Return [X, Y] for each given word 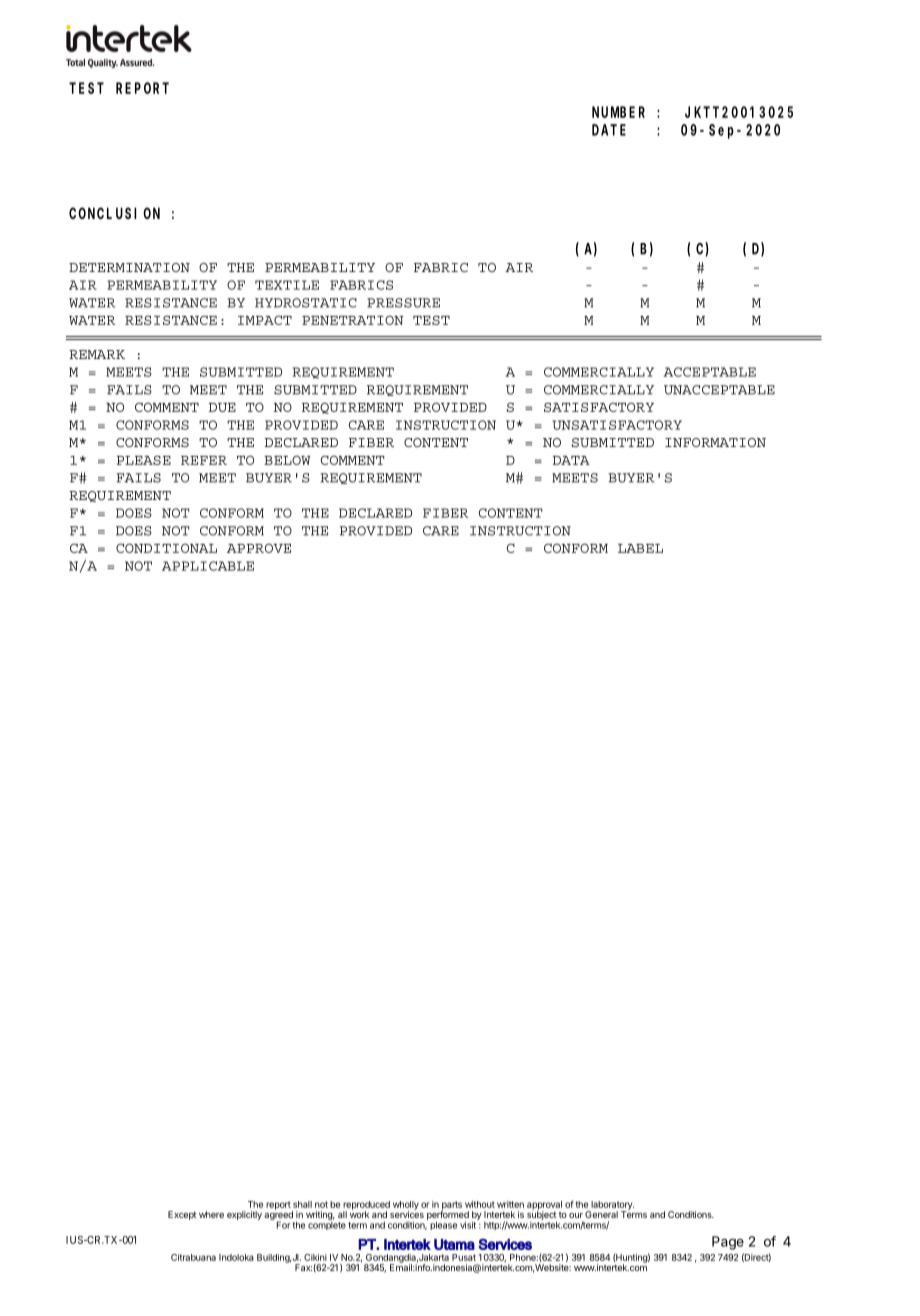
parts [451, 1206]
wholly [406, 1206]
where [211, 1214]
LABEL [640, 548]
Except [182, 1215]
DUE [222, 407]
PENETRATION [353, 320]
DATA [571, 460]
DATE [609, 130]
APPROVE [259, 548]
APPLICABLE [208, 566]
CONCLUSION [114, 213]
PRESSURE [403, 303]
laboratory [611, 1206]
